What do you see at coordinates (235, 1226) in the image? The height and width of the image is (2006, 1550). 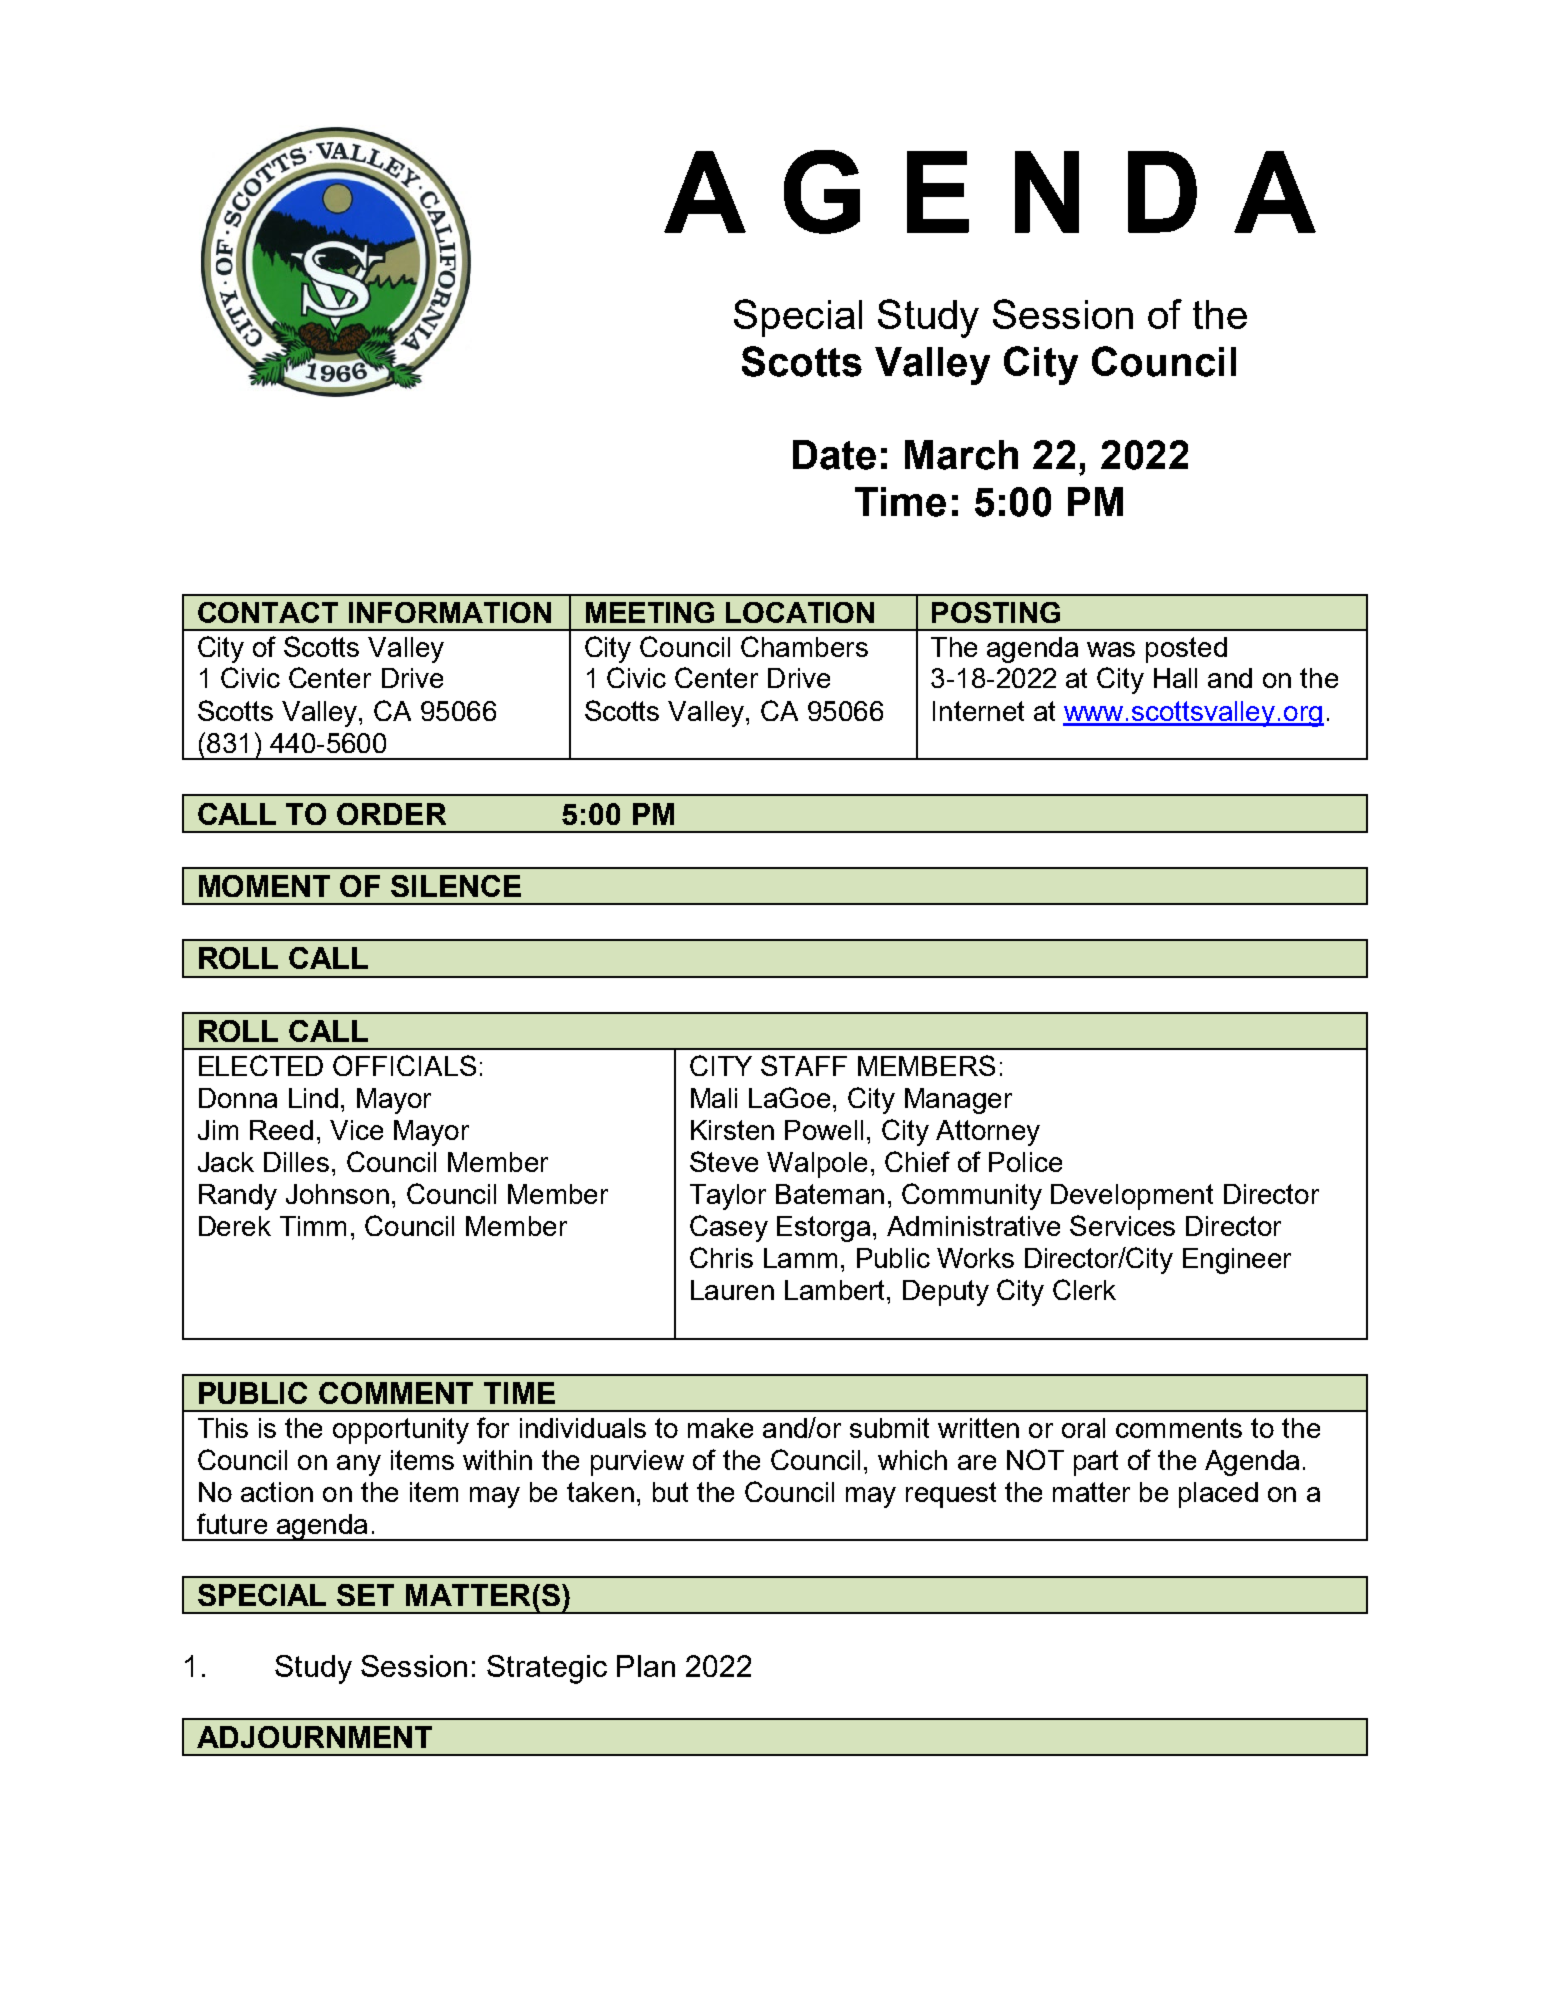 I see `Derek` at bounding box center [235, 1226].
